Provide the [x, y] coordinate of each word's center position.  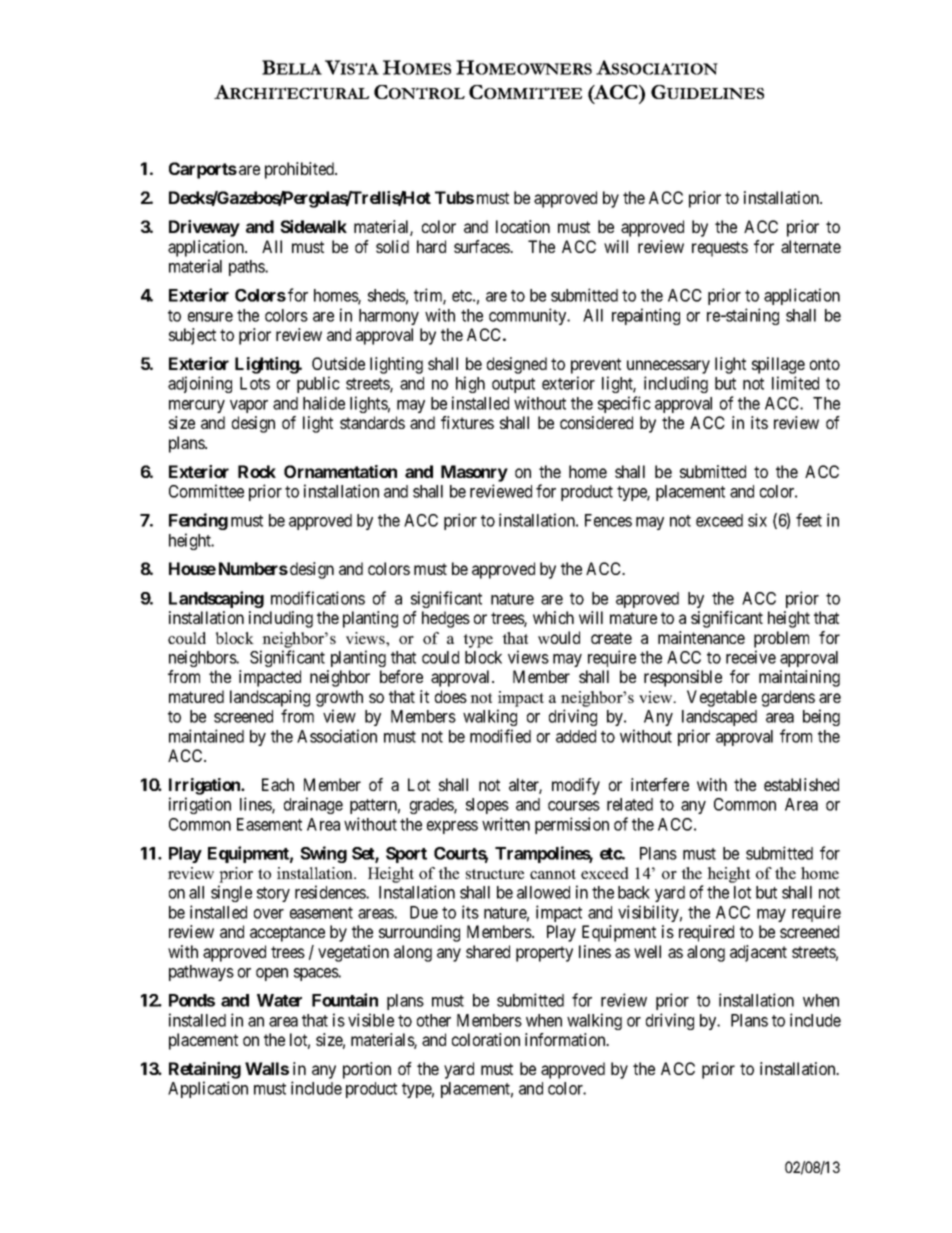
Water [279, 1000]
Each [278, 784]
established [801, 784]
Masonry [474, 473]
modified [500, 736]
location [523, 226]
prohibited [301, 170]
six [757, 520]
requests [720, 249]
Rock [257, 471]
